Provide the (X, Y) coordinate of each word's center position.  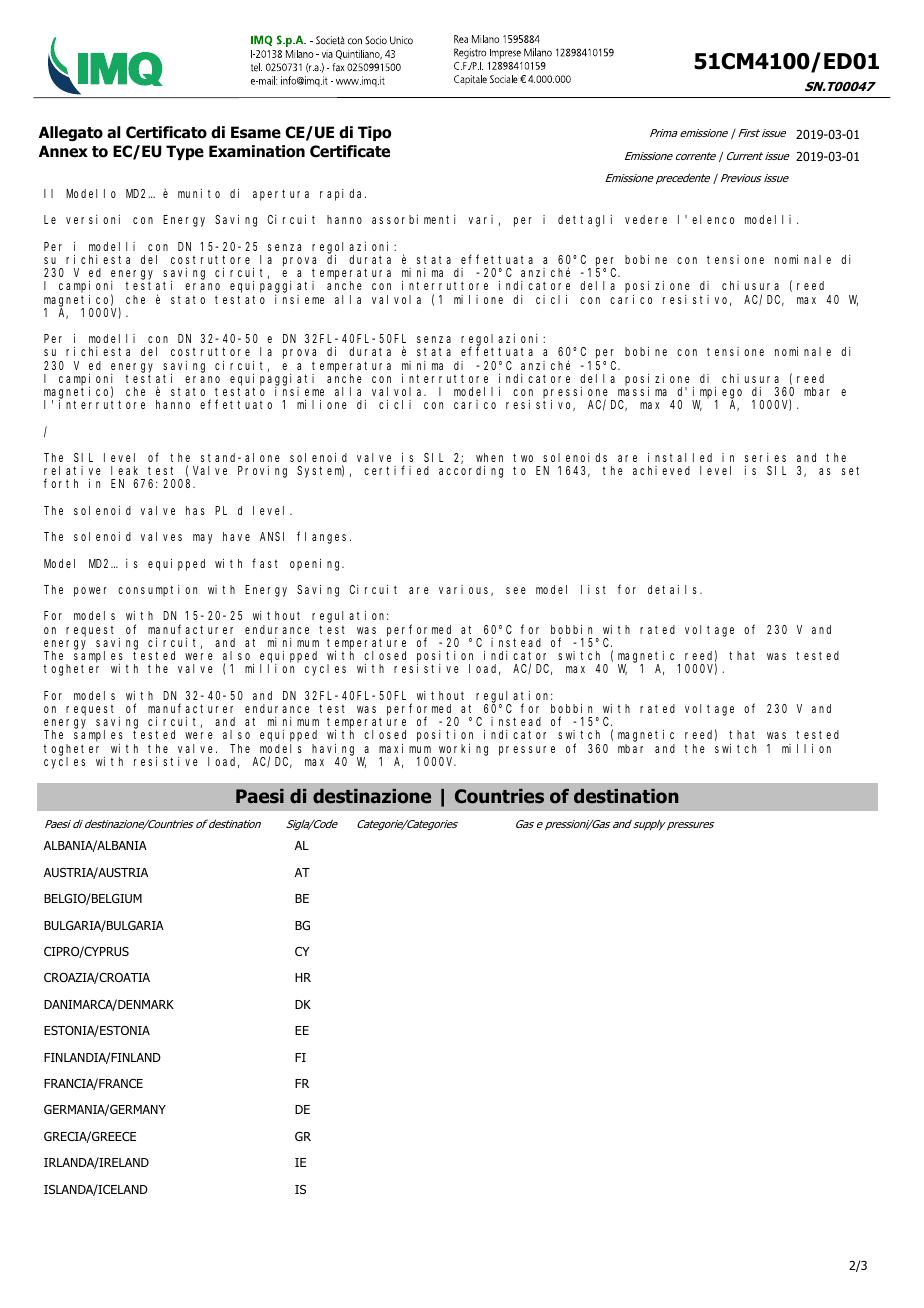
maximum (405, 748)
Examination (257, 151)
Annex (63, 151)
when (489, 457)
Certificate (350, 151)
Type (185, 152)
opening (317, 565)
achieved (661, 470)
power (90, 592)
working (463, 751)
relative (72, 470)
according (471, 472)
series (765, 457)
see (516, 590)
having (335, 751)
